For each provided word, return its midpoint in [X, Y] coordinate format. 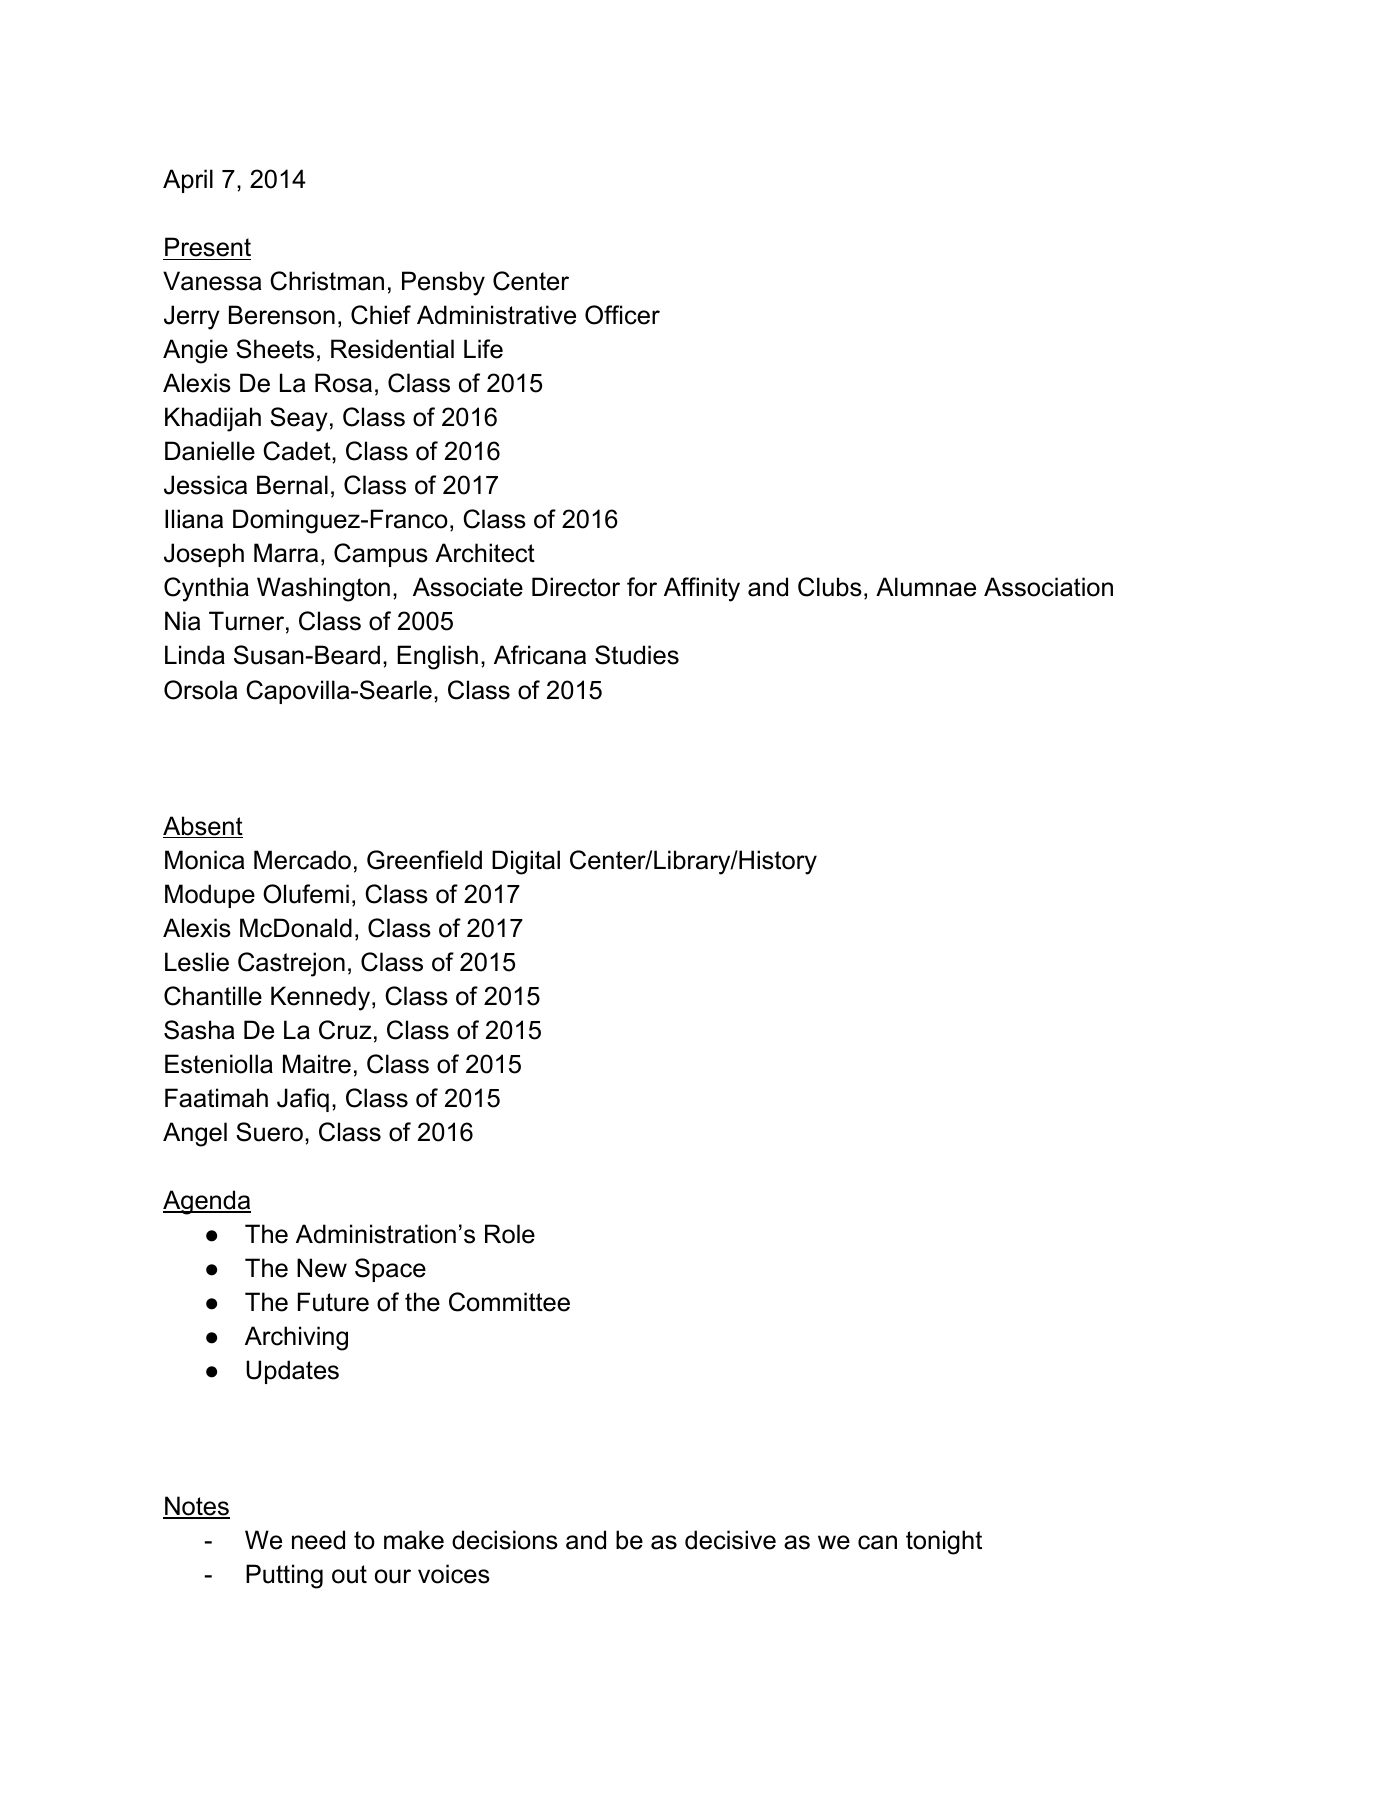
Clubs [830, 587]
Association [1048, 587]
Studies [637, 655]
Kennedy [322, 998]
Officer [622, 315]
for [642, 587]
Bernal [292, 485]
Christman [327, 281]
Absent [203, 827]
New [322, 1268]
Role [510, 1234]
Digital [526, 862]
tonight [944, 1542]
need [318, 1540]
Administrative [496, 315]
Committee [509, 1302]
